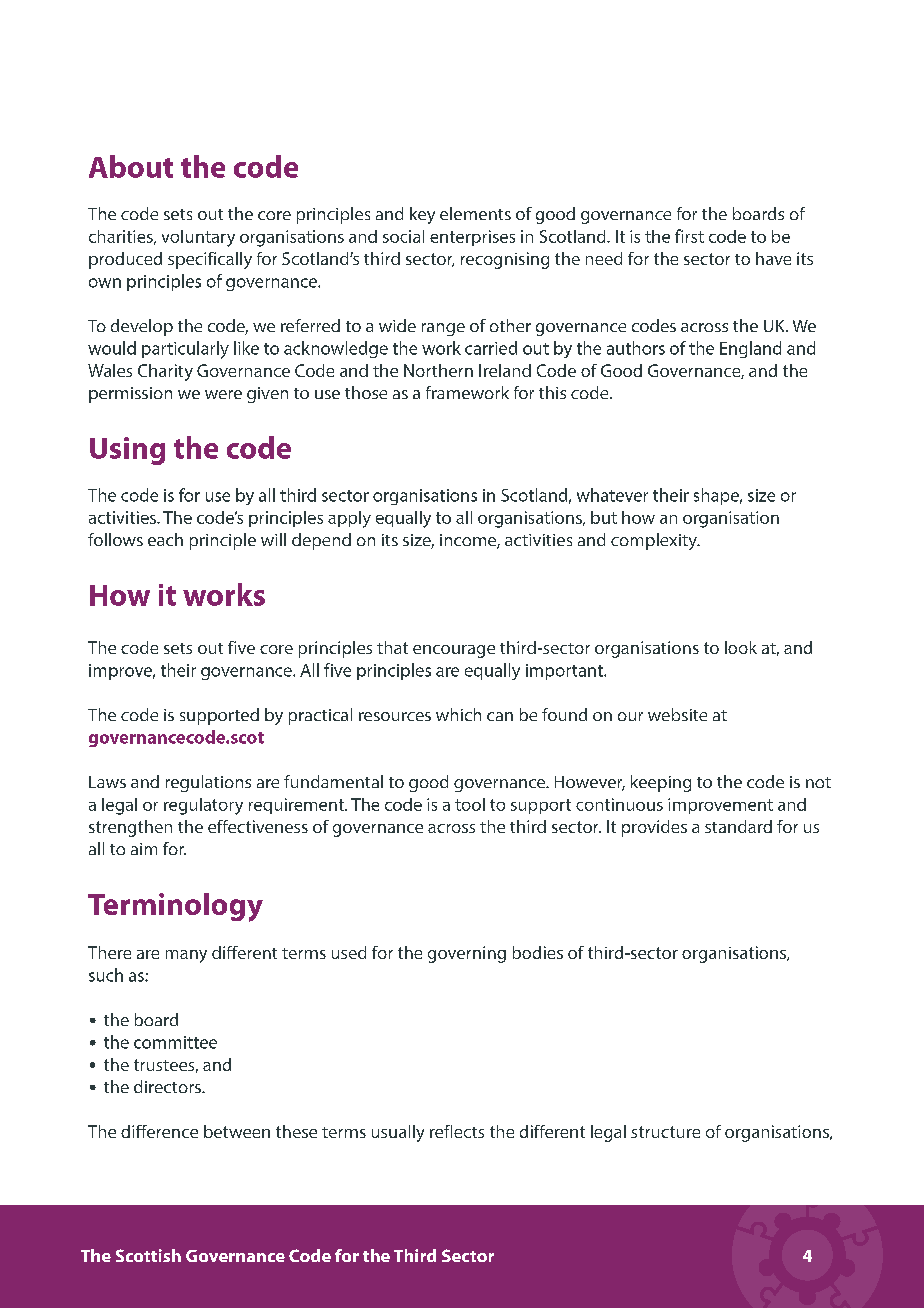  Describe the element at coordinates (689, 236) in the screenshot. I see `first` at that location.
